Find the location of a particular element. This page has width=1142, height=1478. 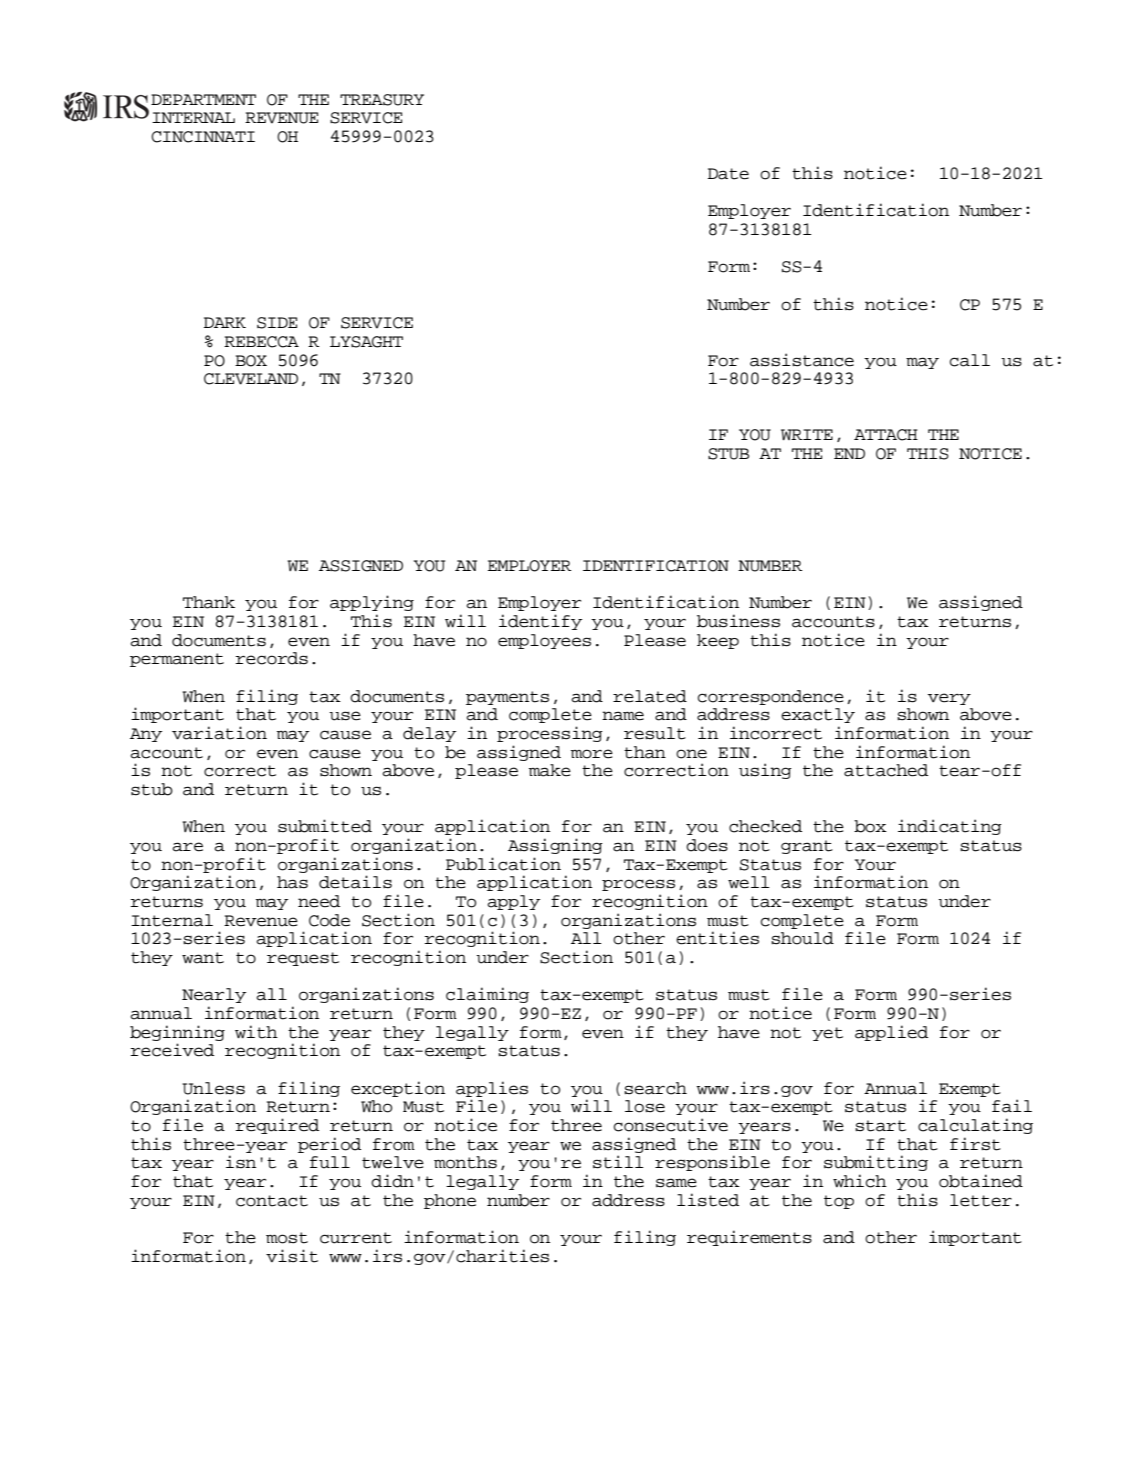

identify is located at coordinates (540, 622).
